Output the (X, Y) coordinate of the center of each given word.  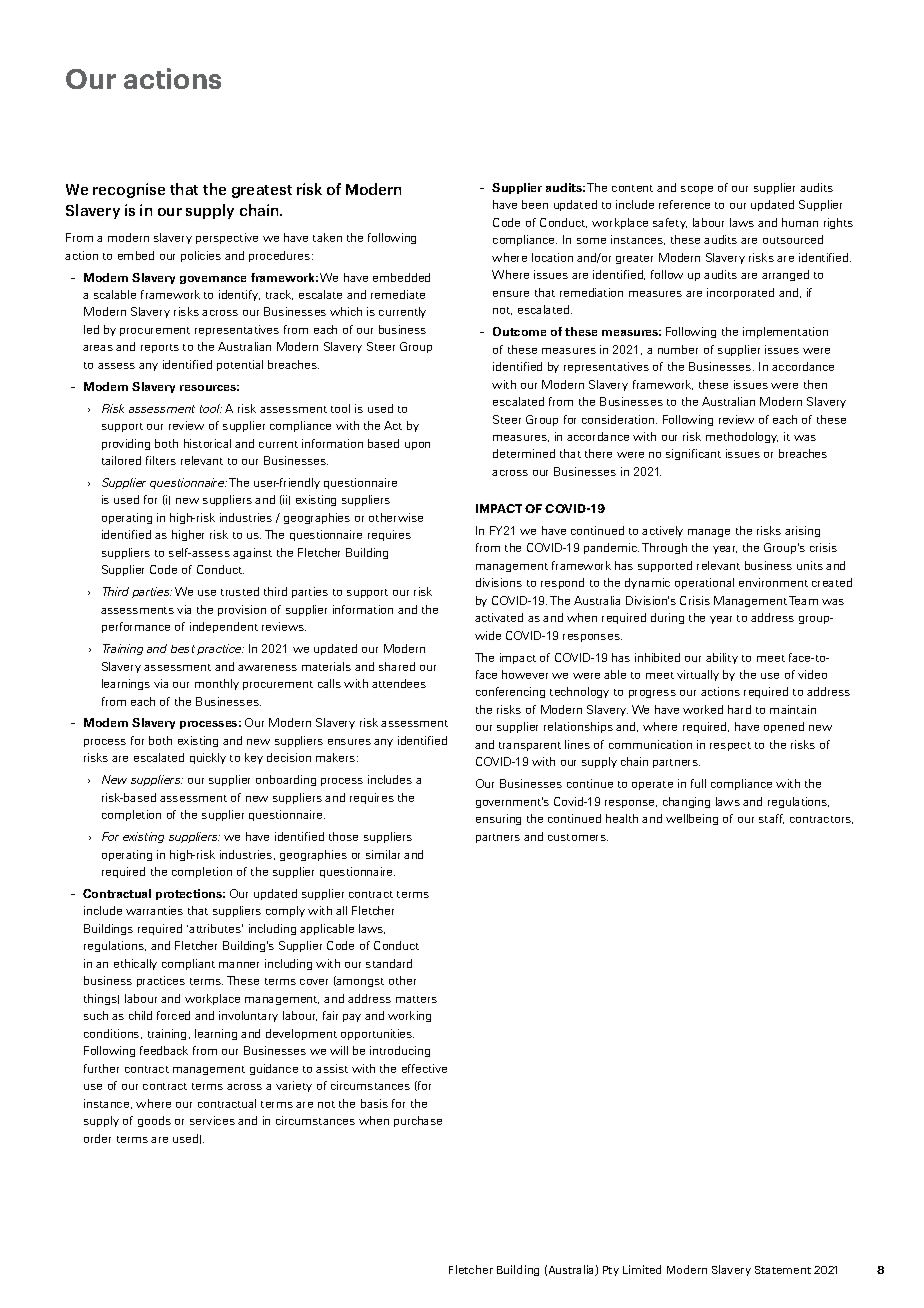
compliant (188, 964)
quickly (208, 758)
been (535, 204)
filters (161, 460)
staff (771, 819)
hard (739, 709)
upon (417, 446)
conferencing (510, 692)
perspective (227, 238)
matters (416, 999)
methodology (742, 437)
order (97, 1138)
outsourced (793, 239)
